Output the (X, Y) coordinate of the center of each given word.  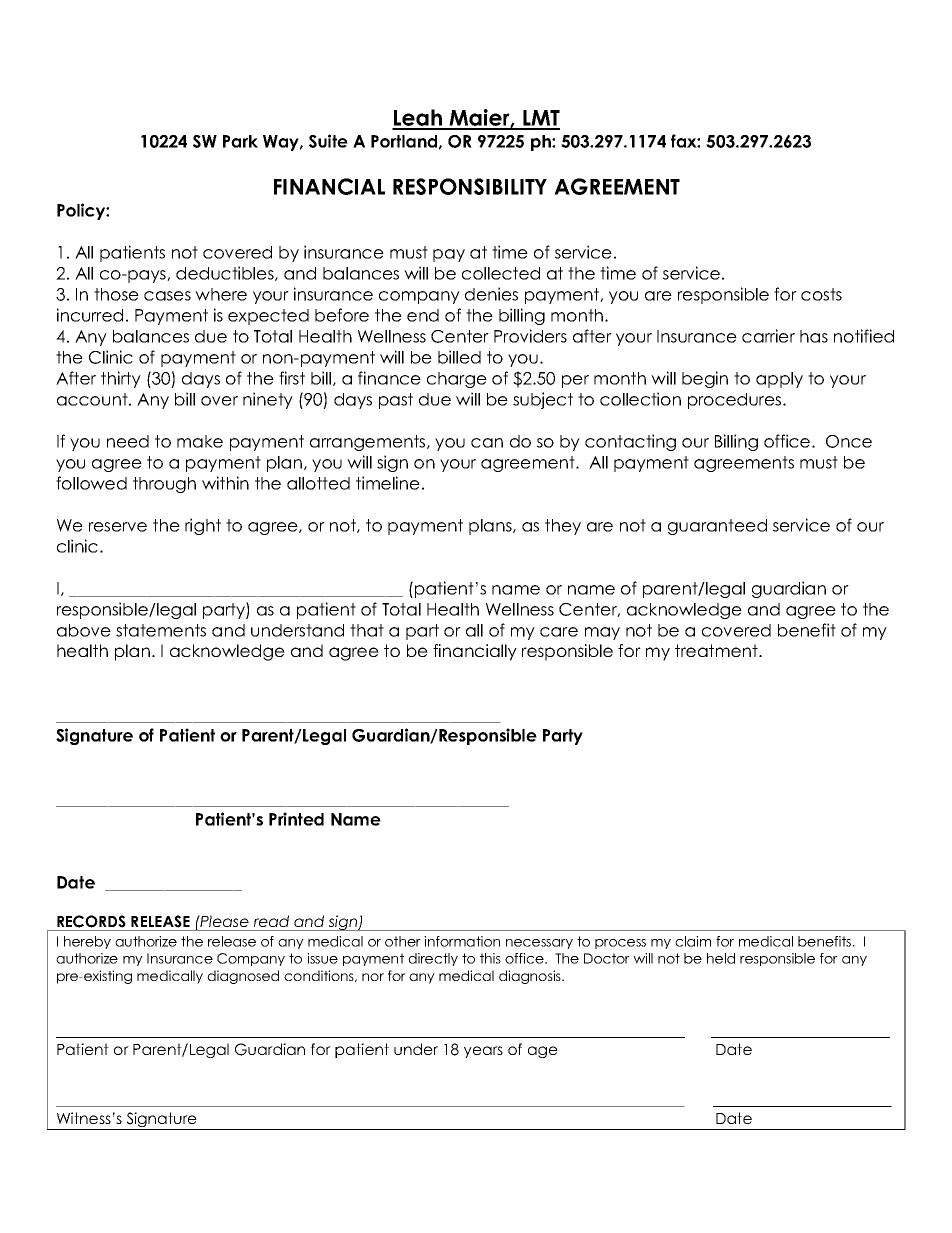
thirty (121, 379)
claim (693, 941)
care (559, 632)
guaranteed (717, 527)
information (462, 941)
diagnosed (243, 977)
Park (240, 141)
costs (821, 294)
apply (779, 380)
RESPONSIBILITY (470, 186)
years (483, 1052)
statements (161, 630)
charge (457, 380)
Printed (296, 819)
